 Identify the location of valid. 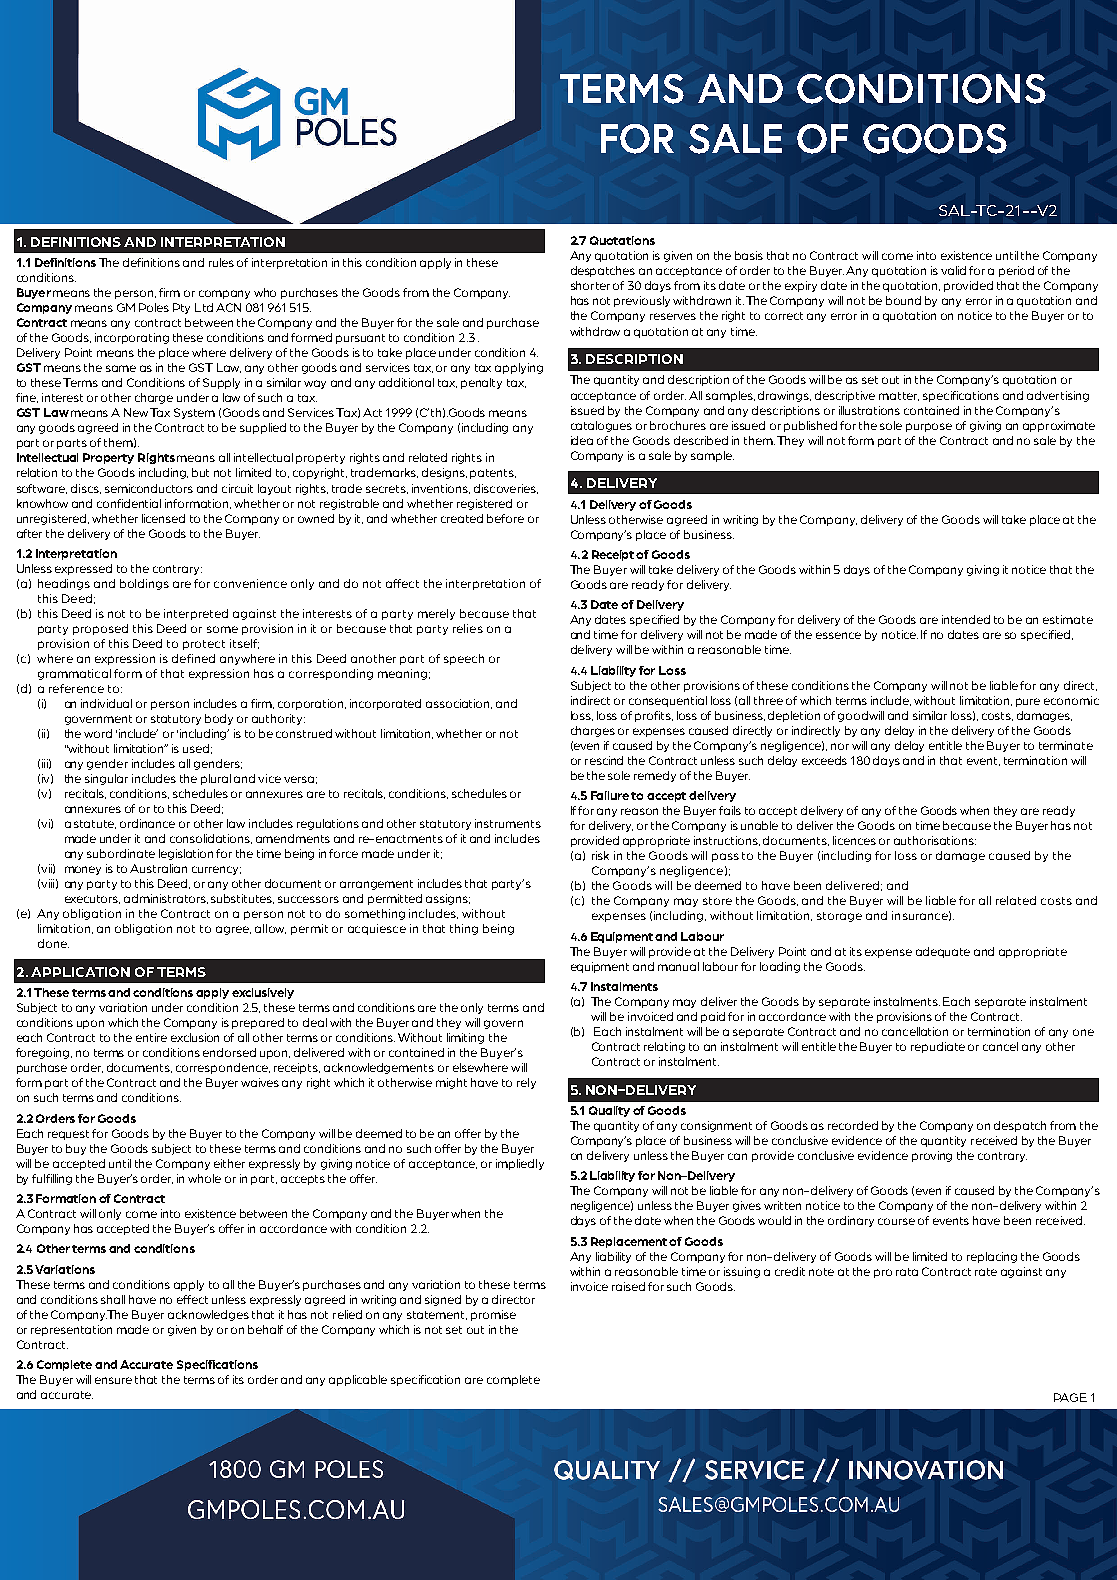
(953, 270).
